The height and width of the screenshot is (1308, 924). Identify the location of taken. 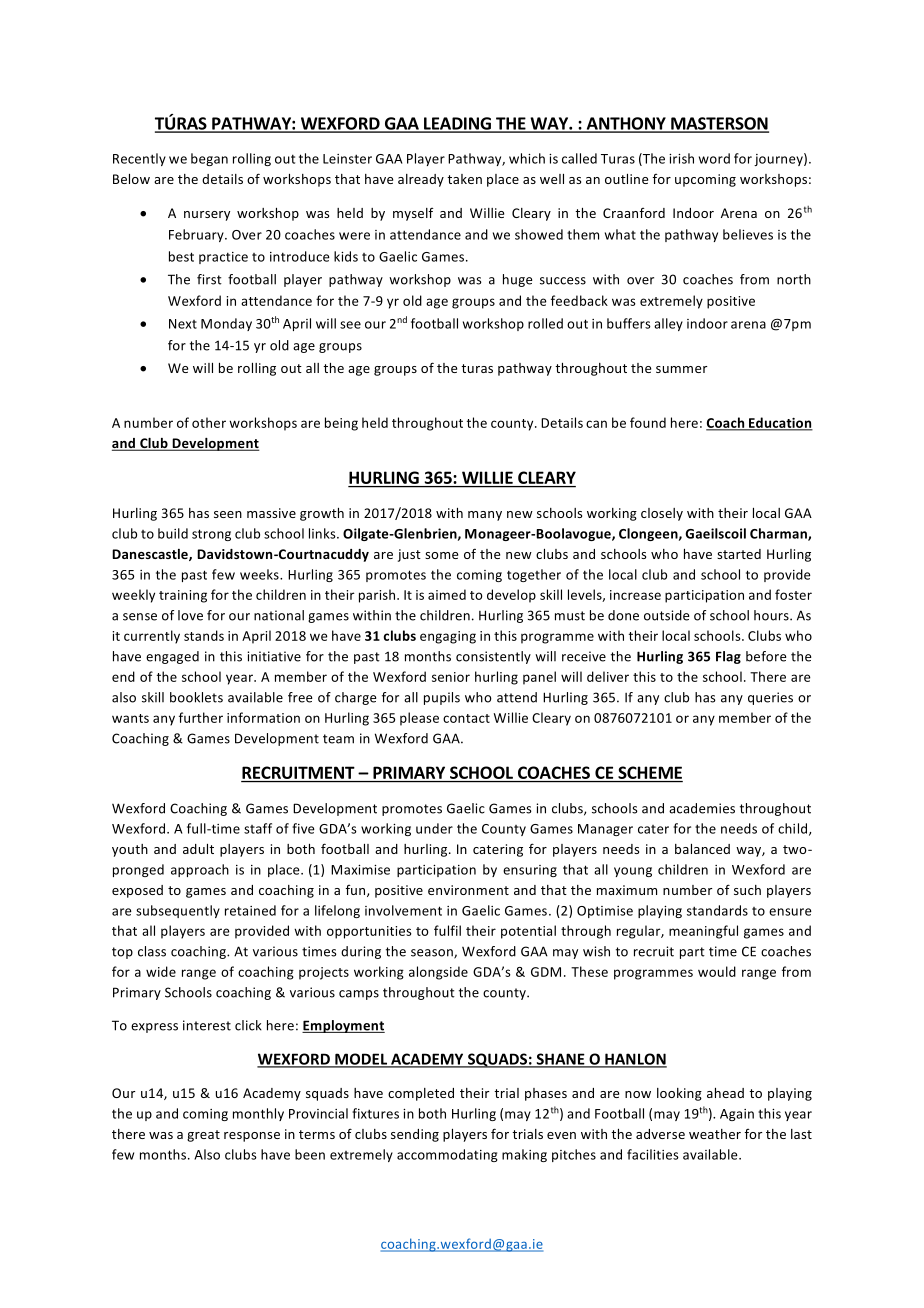
(464, 179).
